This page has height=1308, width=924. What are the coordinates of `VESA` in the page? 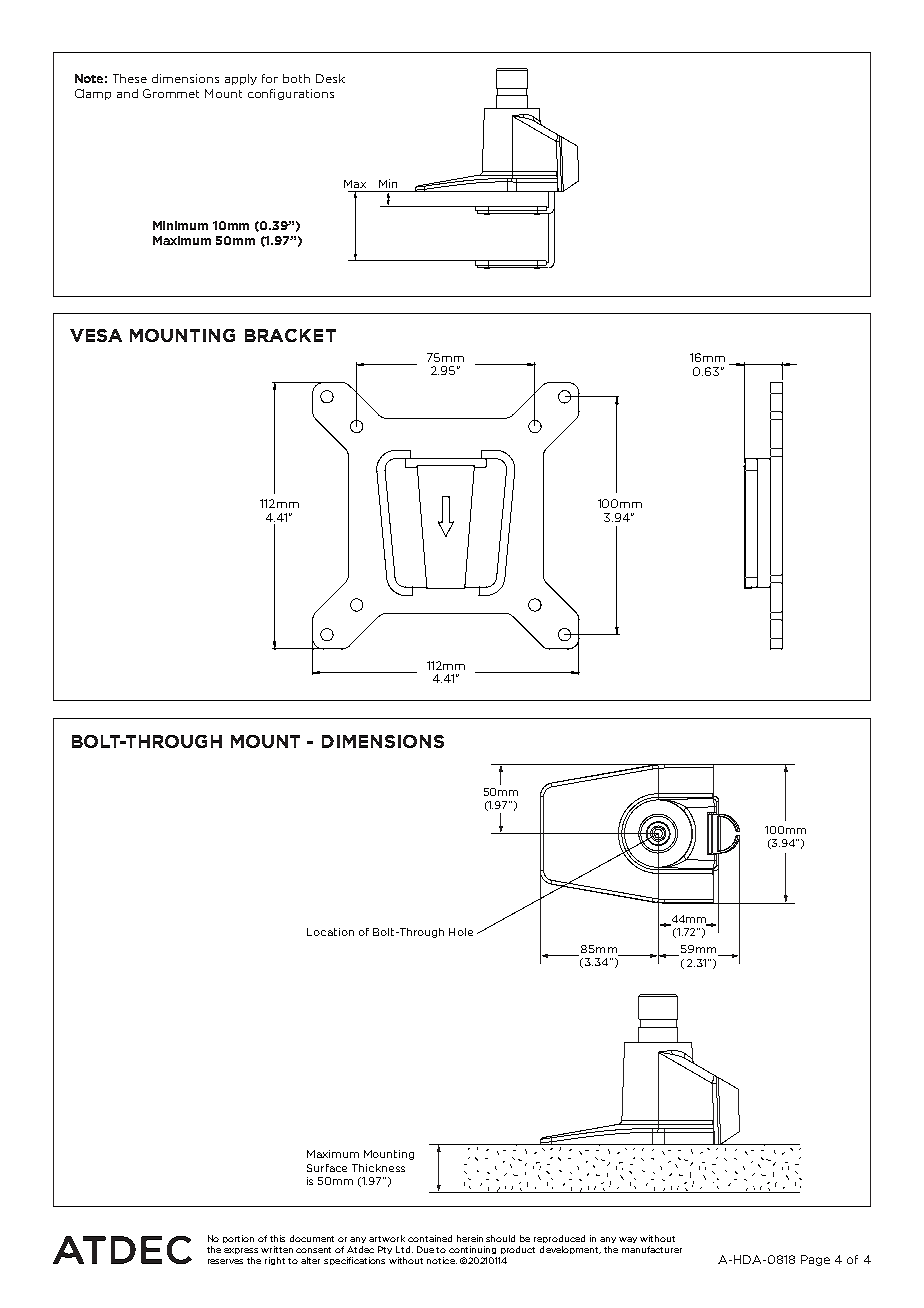 It's located at (96, 335).
